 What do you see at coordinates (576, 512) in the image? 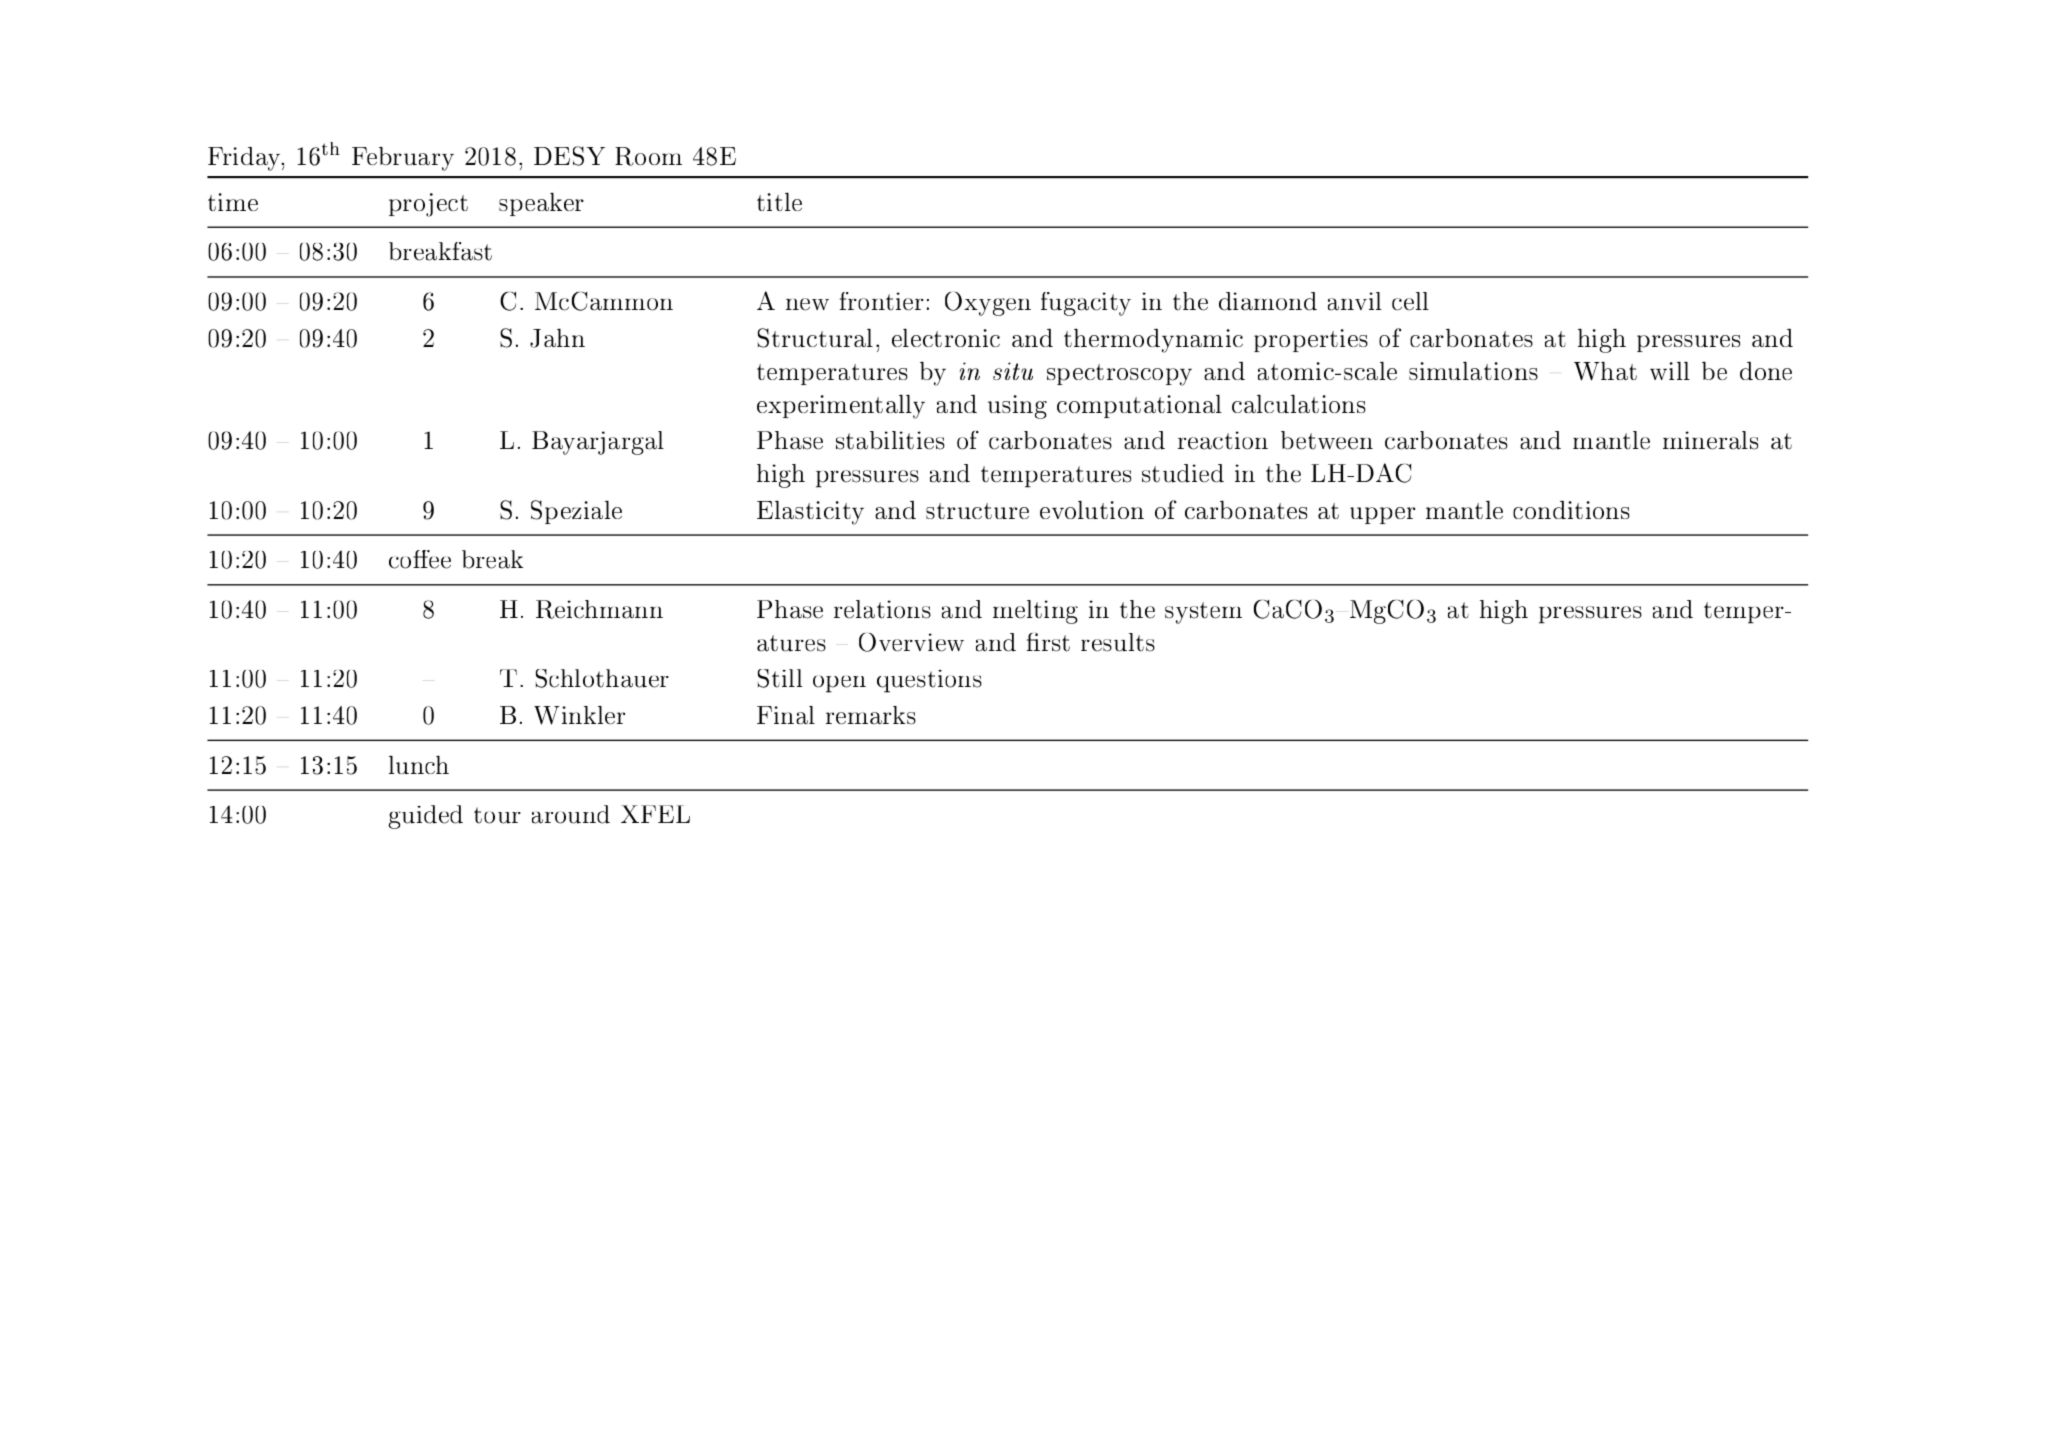
I see `Speziale` at bounding box center [576, 512].
